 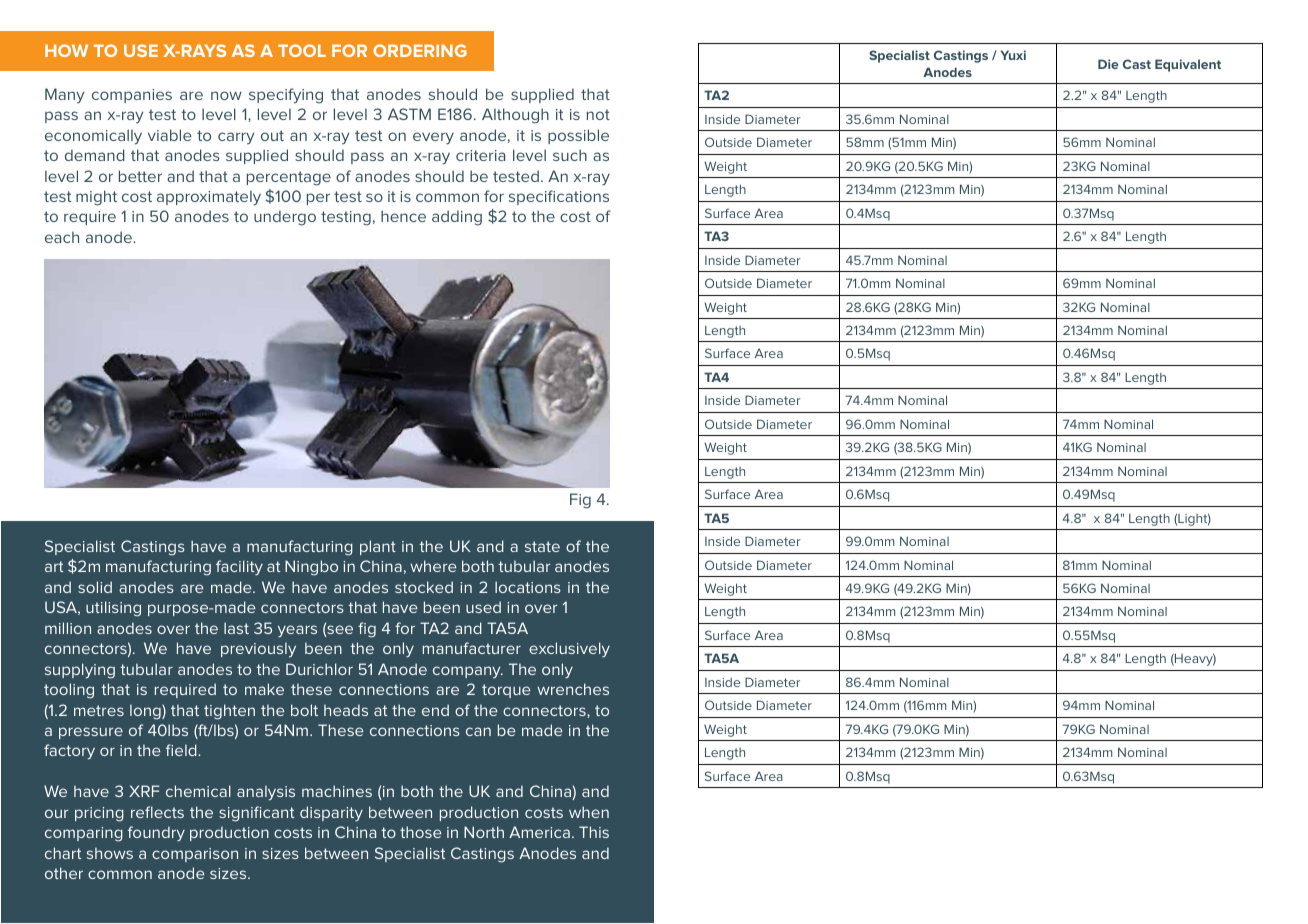 What do you see at coordinates (226, 95) in the screenshot?
I see `now` at bounding box center [226, 95].
